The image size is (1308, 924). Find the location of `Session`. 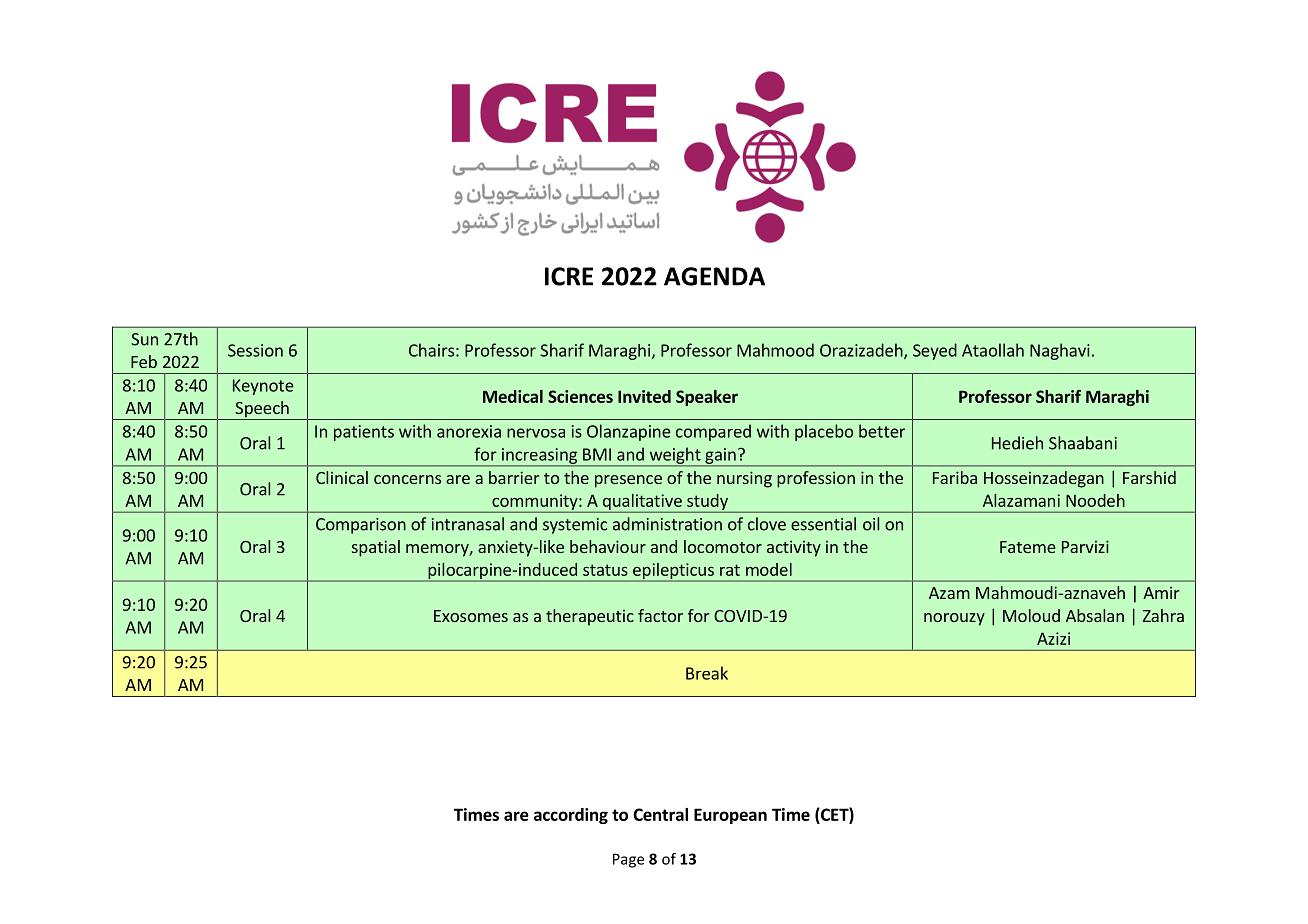

Session is located at coordinates (255, 350).
